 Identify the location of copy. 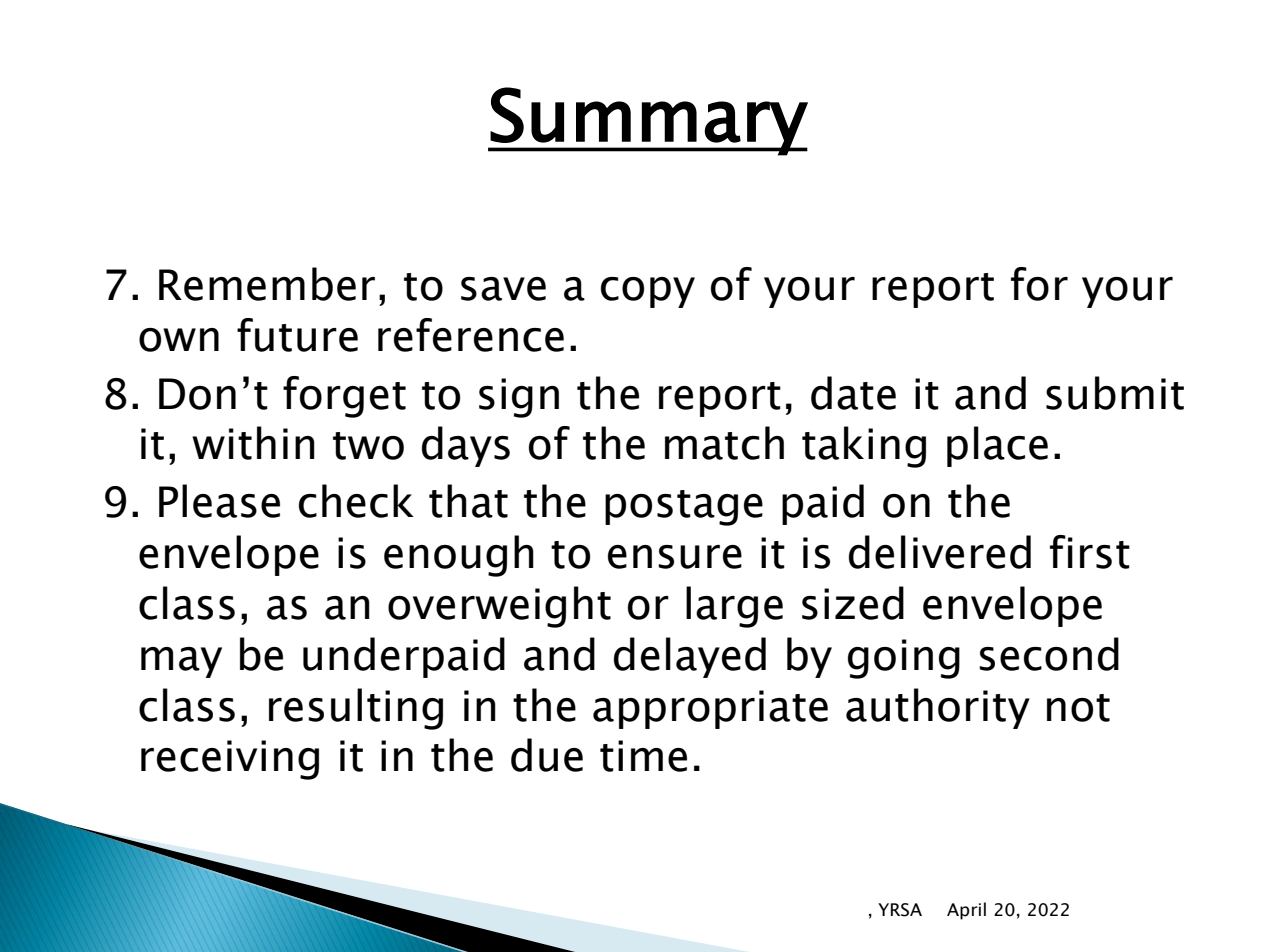
(648, 292).
